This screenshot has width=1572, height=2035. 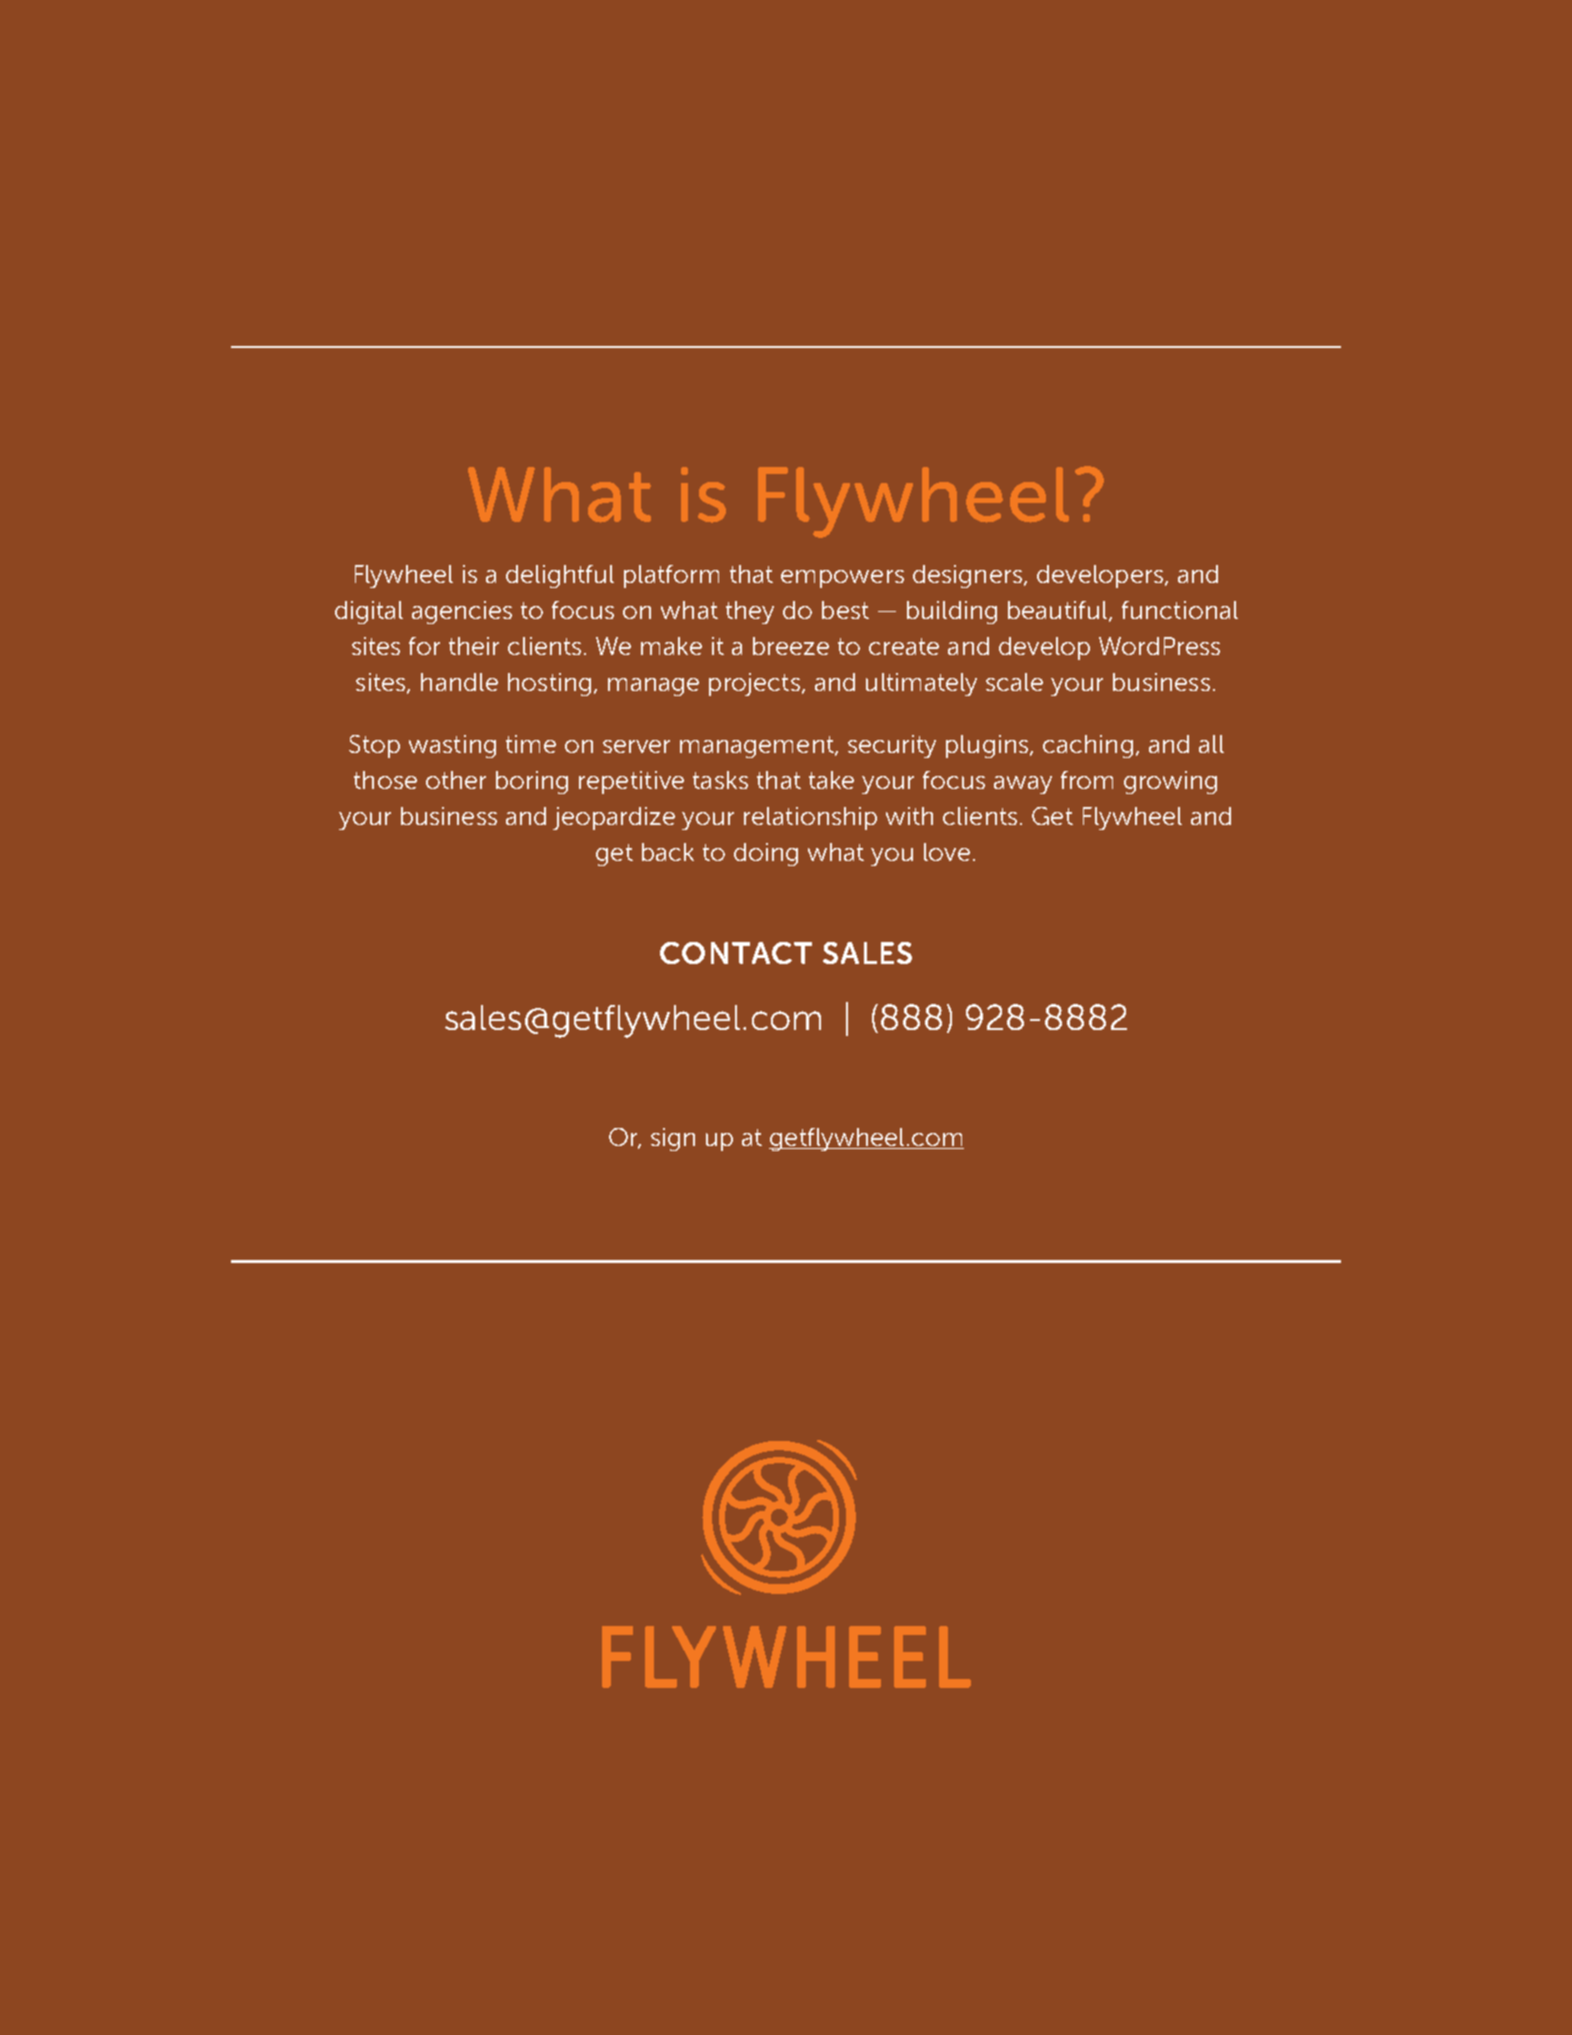 I want to click on doing, so click(x=766, y=854).
